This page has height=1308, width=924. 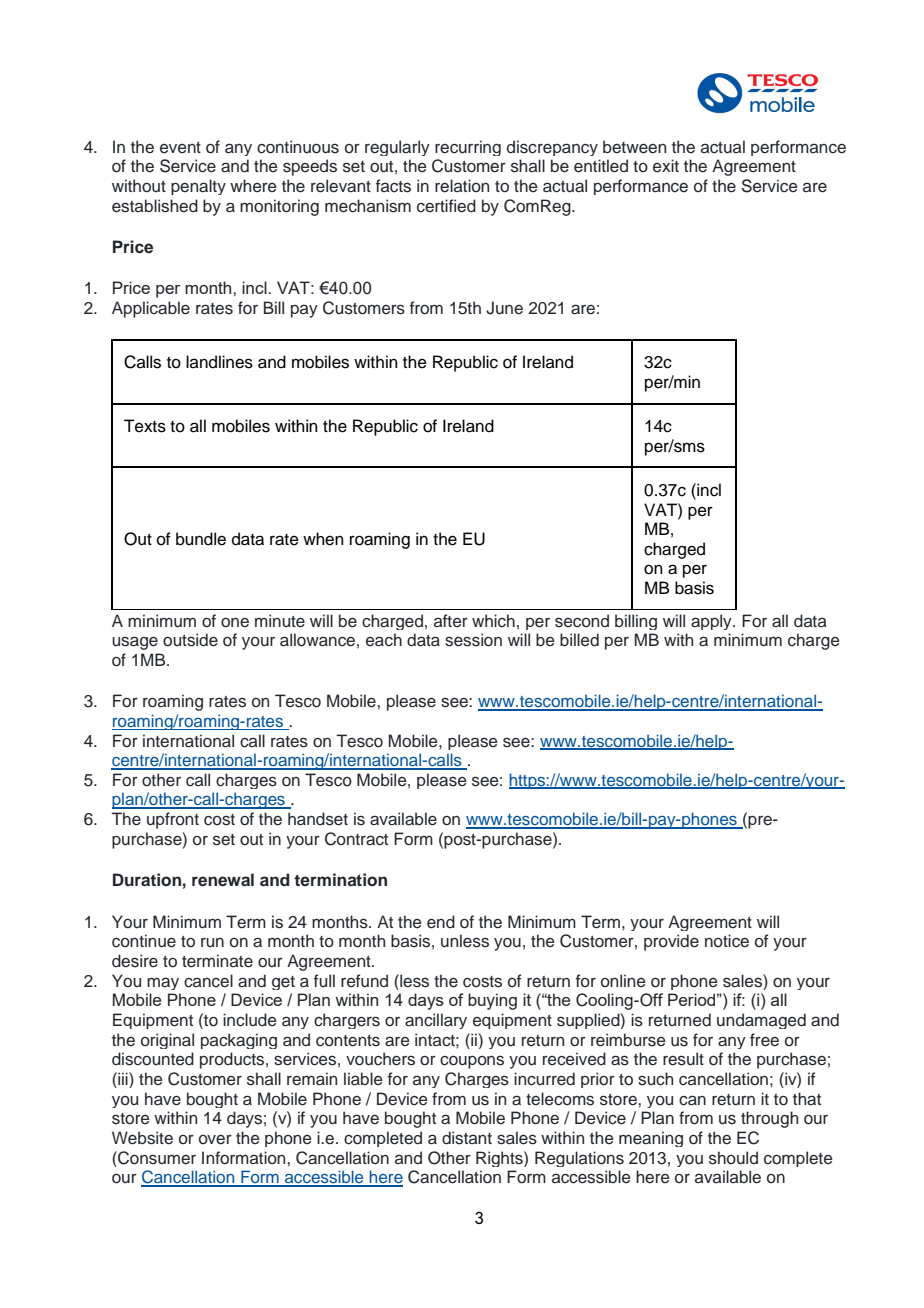 I want to click on when, so click(x=323, y=539).
